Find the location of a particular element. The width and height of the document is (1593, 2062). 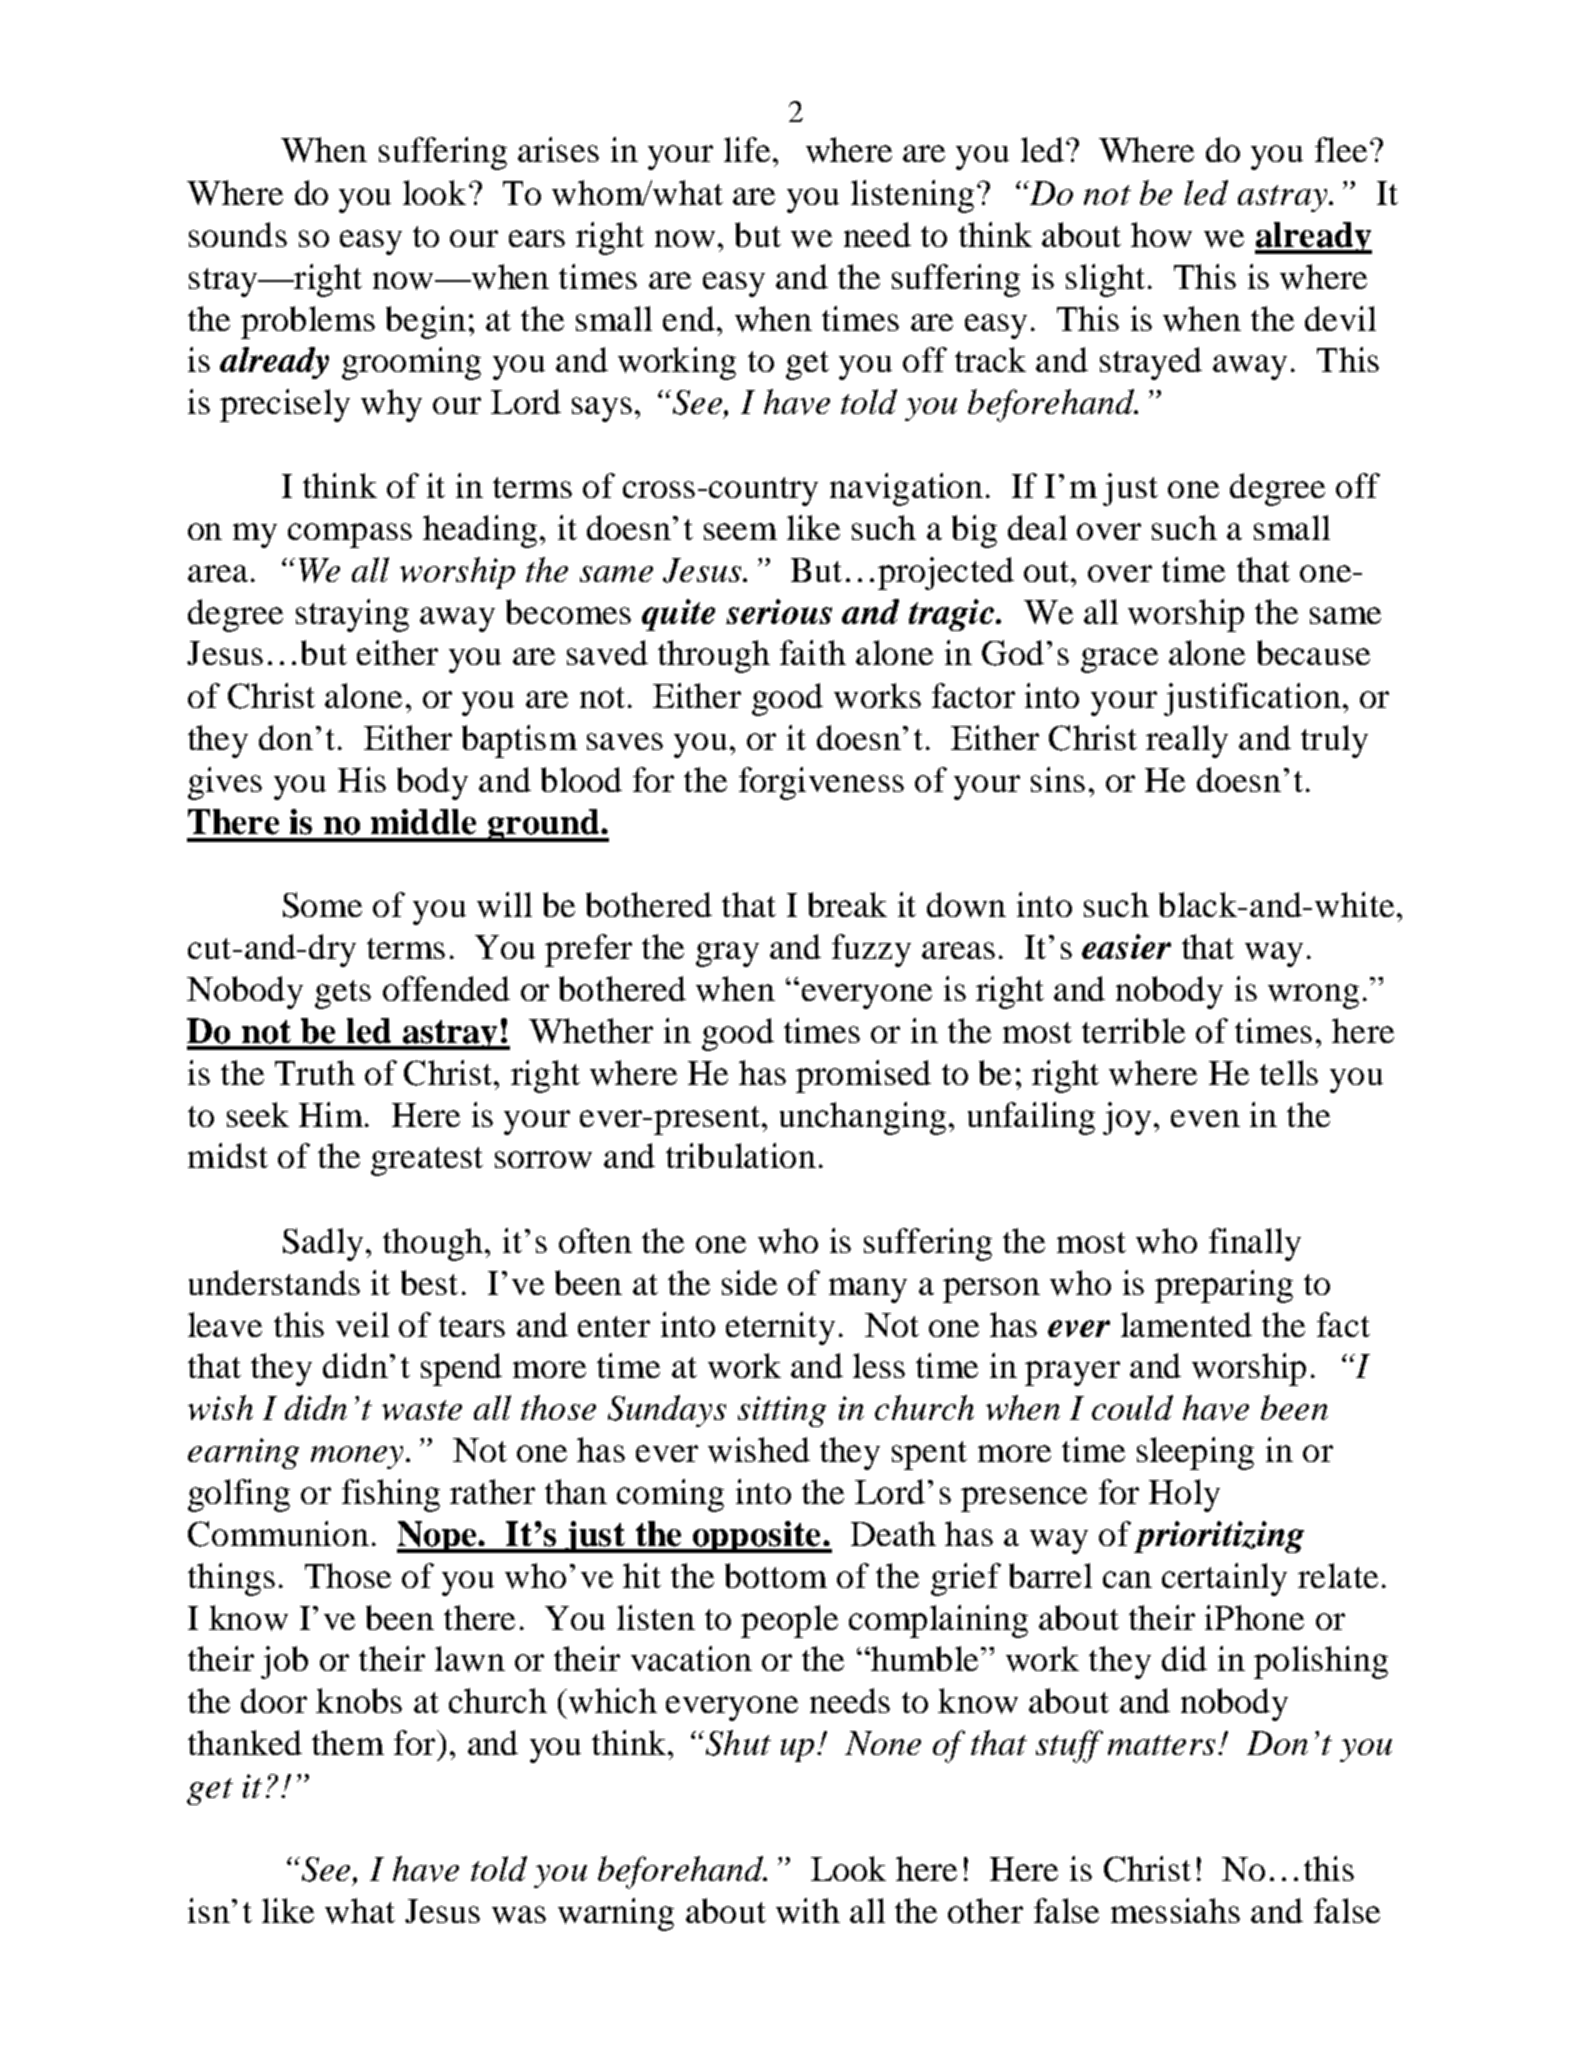

life is located at coordinates (747, 149).
